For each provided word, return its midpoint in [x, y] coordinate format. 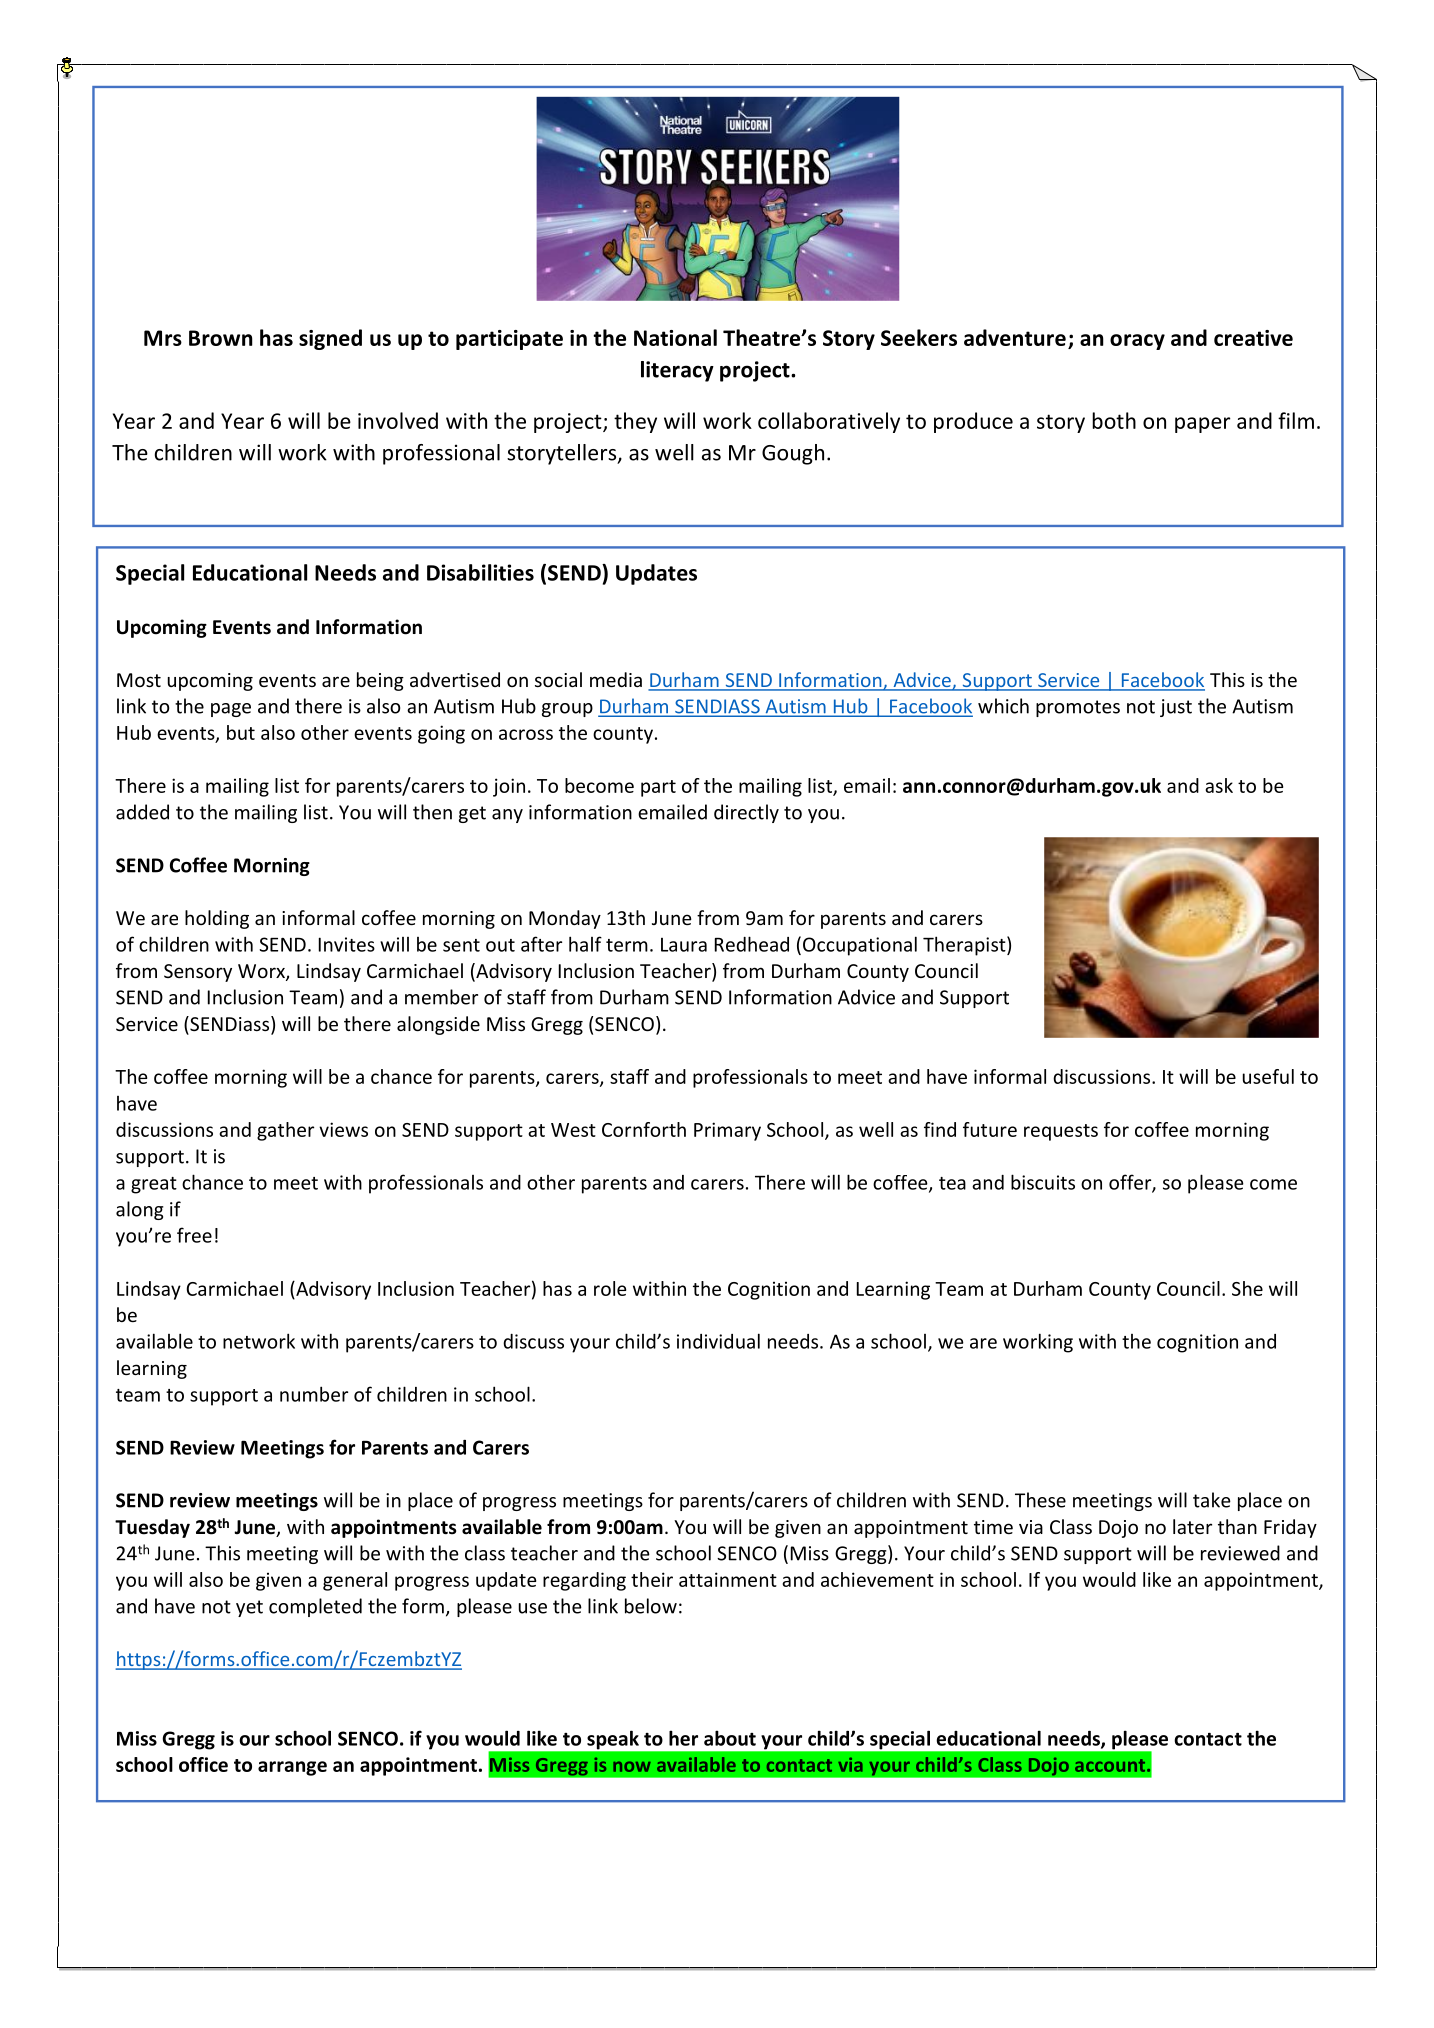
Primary [727, 1131]
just [1176, 708]
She [1247, 1288]
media [616, 679]
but [241, 732]
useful [1268, 1076]
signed [330, 339]
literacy [677, 371]
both [1114, 420]
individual [718, 1341]
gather [285, 1131]
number [314, 1394]
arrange [292, 1768]
